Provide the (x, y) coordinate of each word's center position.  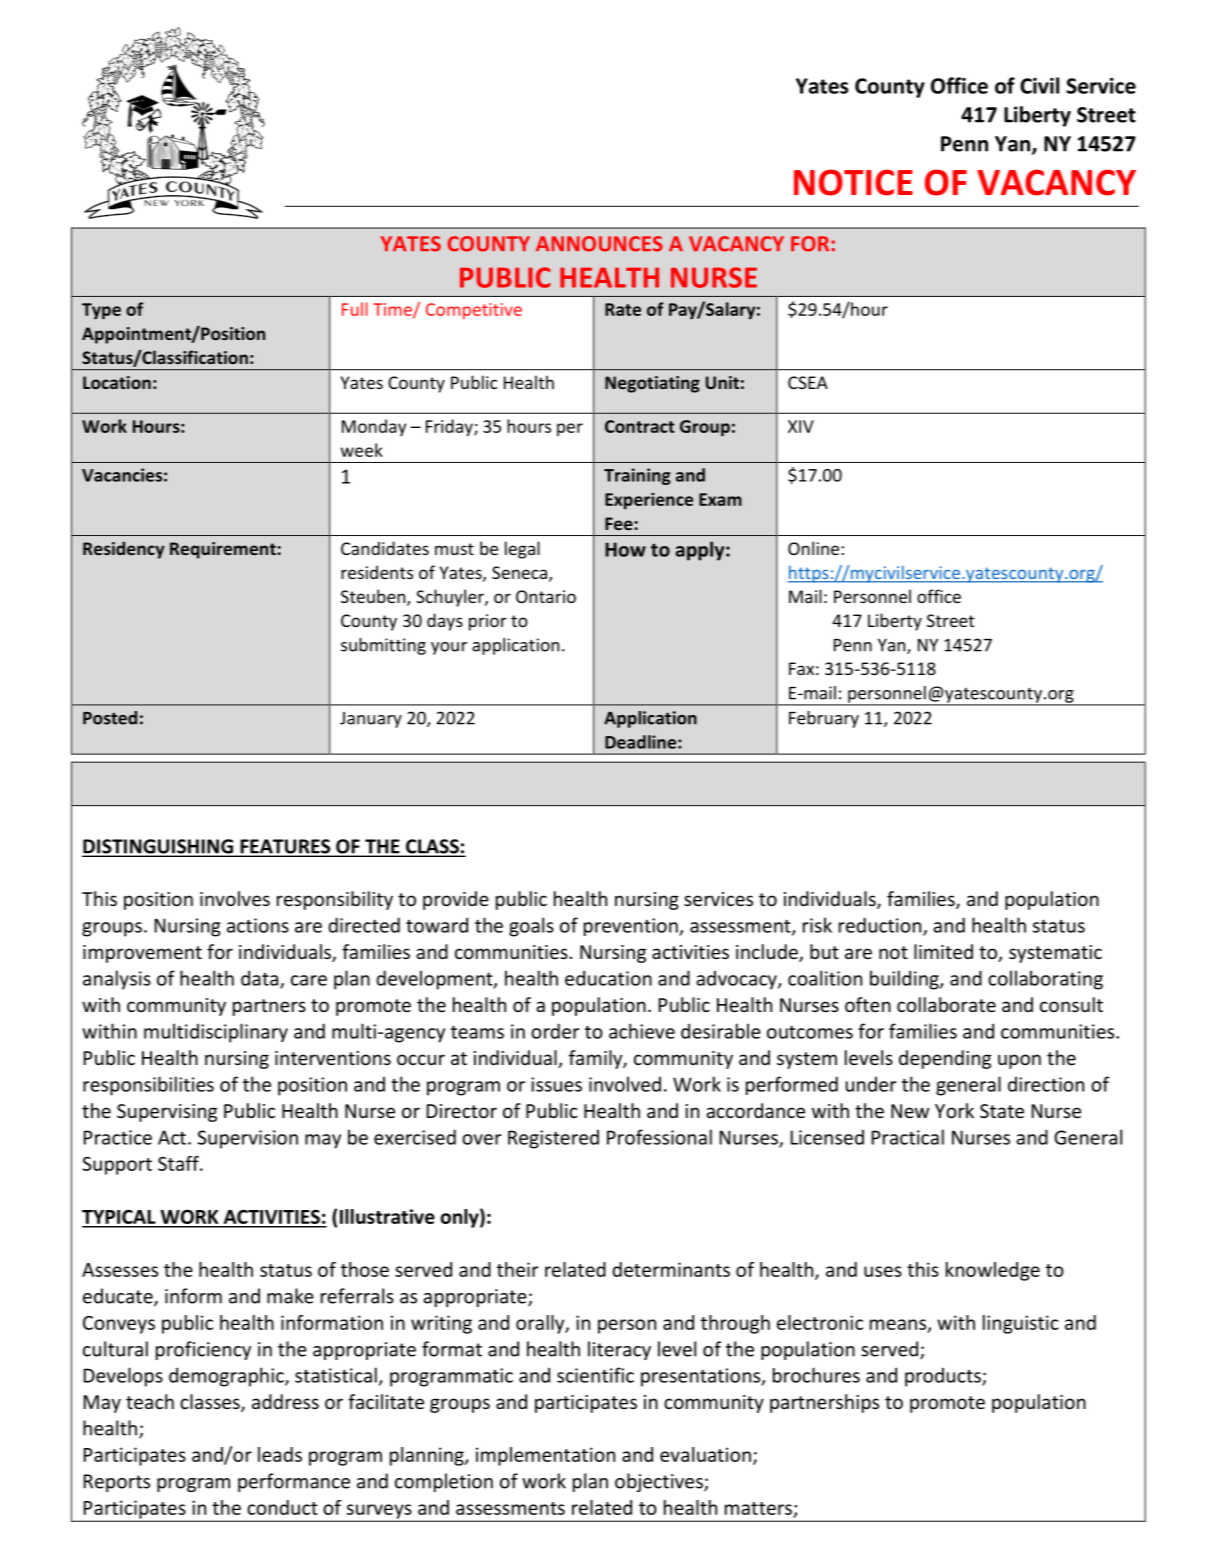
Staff (179, 1163)
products (944, 1377)
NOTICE (853, 182)
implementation (545, 1456)
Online (813, 548)
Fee (619, 523)
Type (101, 311)
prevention (632, 927)
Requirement (223, 550)
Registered (553, 1139)
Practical (908, 1137)
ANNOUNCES (599, 244)
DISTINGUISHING (158, 847)
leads (280, 1454)
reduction (881, 926)
